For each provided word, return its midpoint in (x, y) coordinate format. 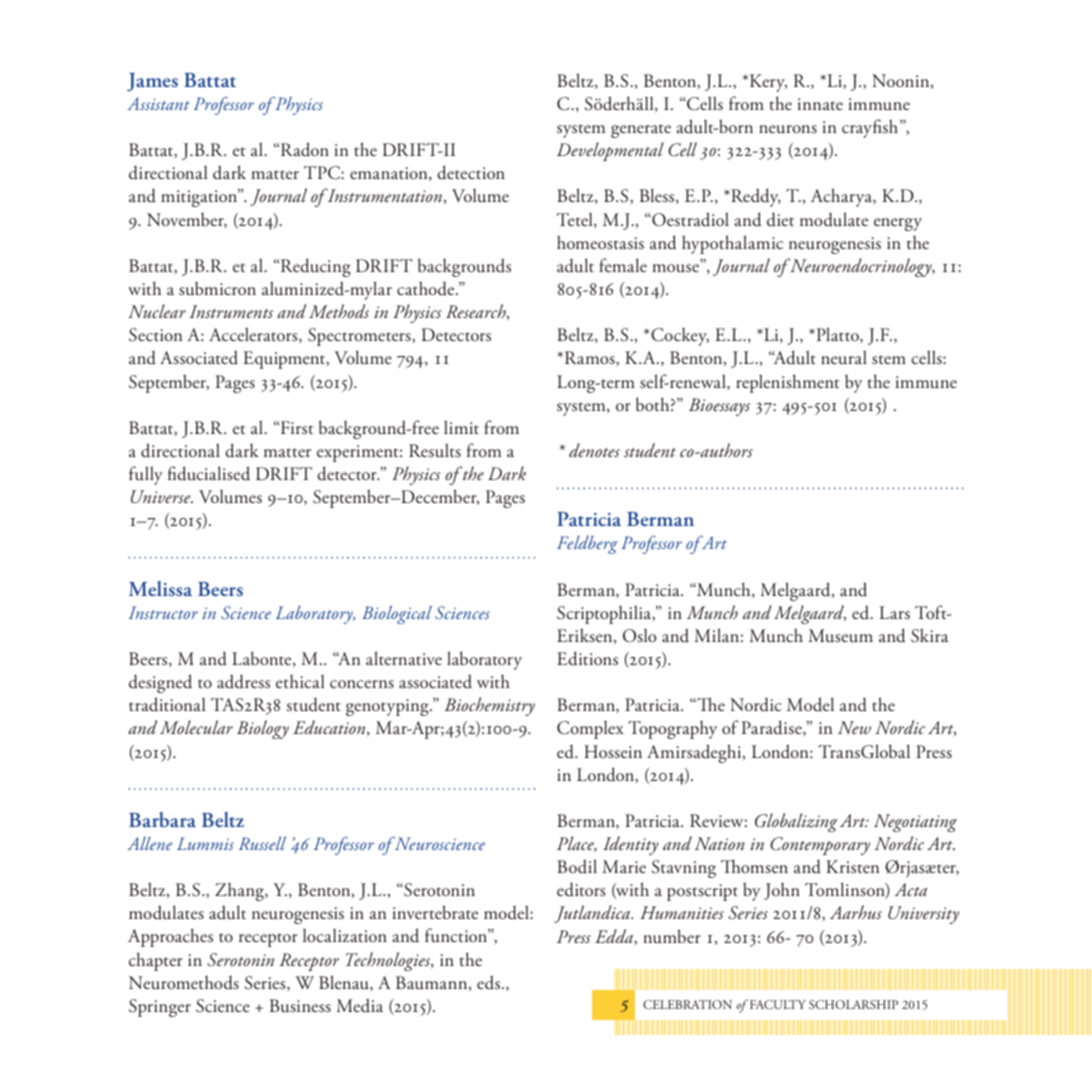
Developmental (610, 151)
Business (300, 1006)
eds (490, 982)
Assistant (158, 103)
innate (820, 104)
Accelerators (254, 335)
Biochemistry (490, 706)
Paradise (773, 728)
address (243, 681)
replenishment (787, 383)
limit (461, 427)
